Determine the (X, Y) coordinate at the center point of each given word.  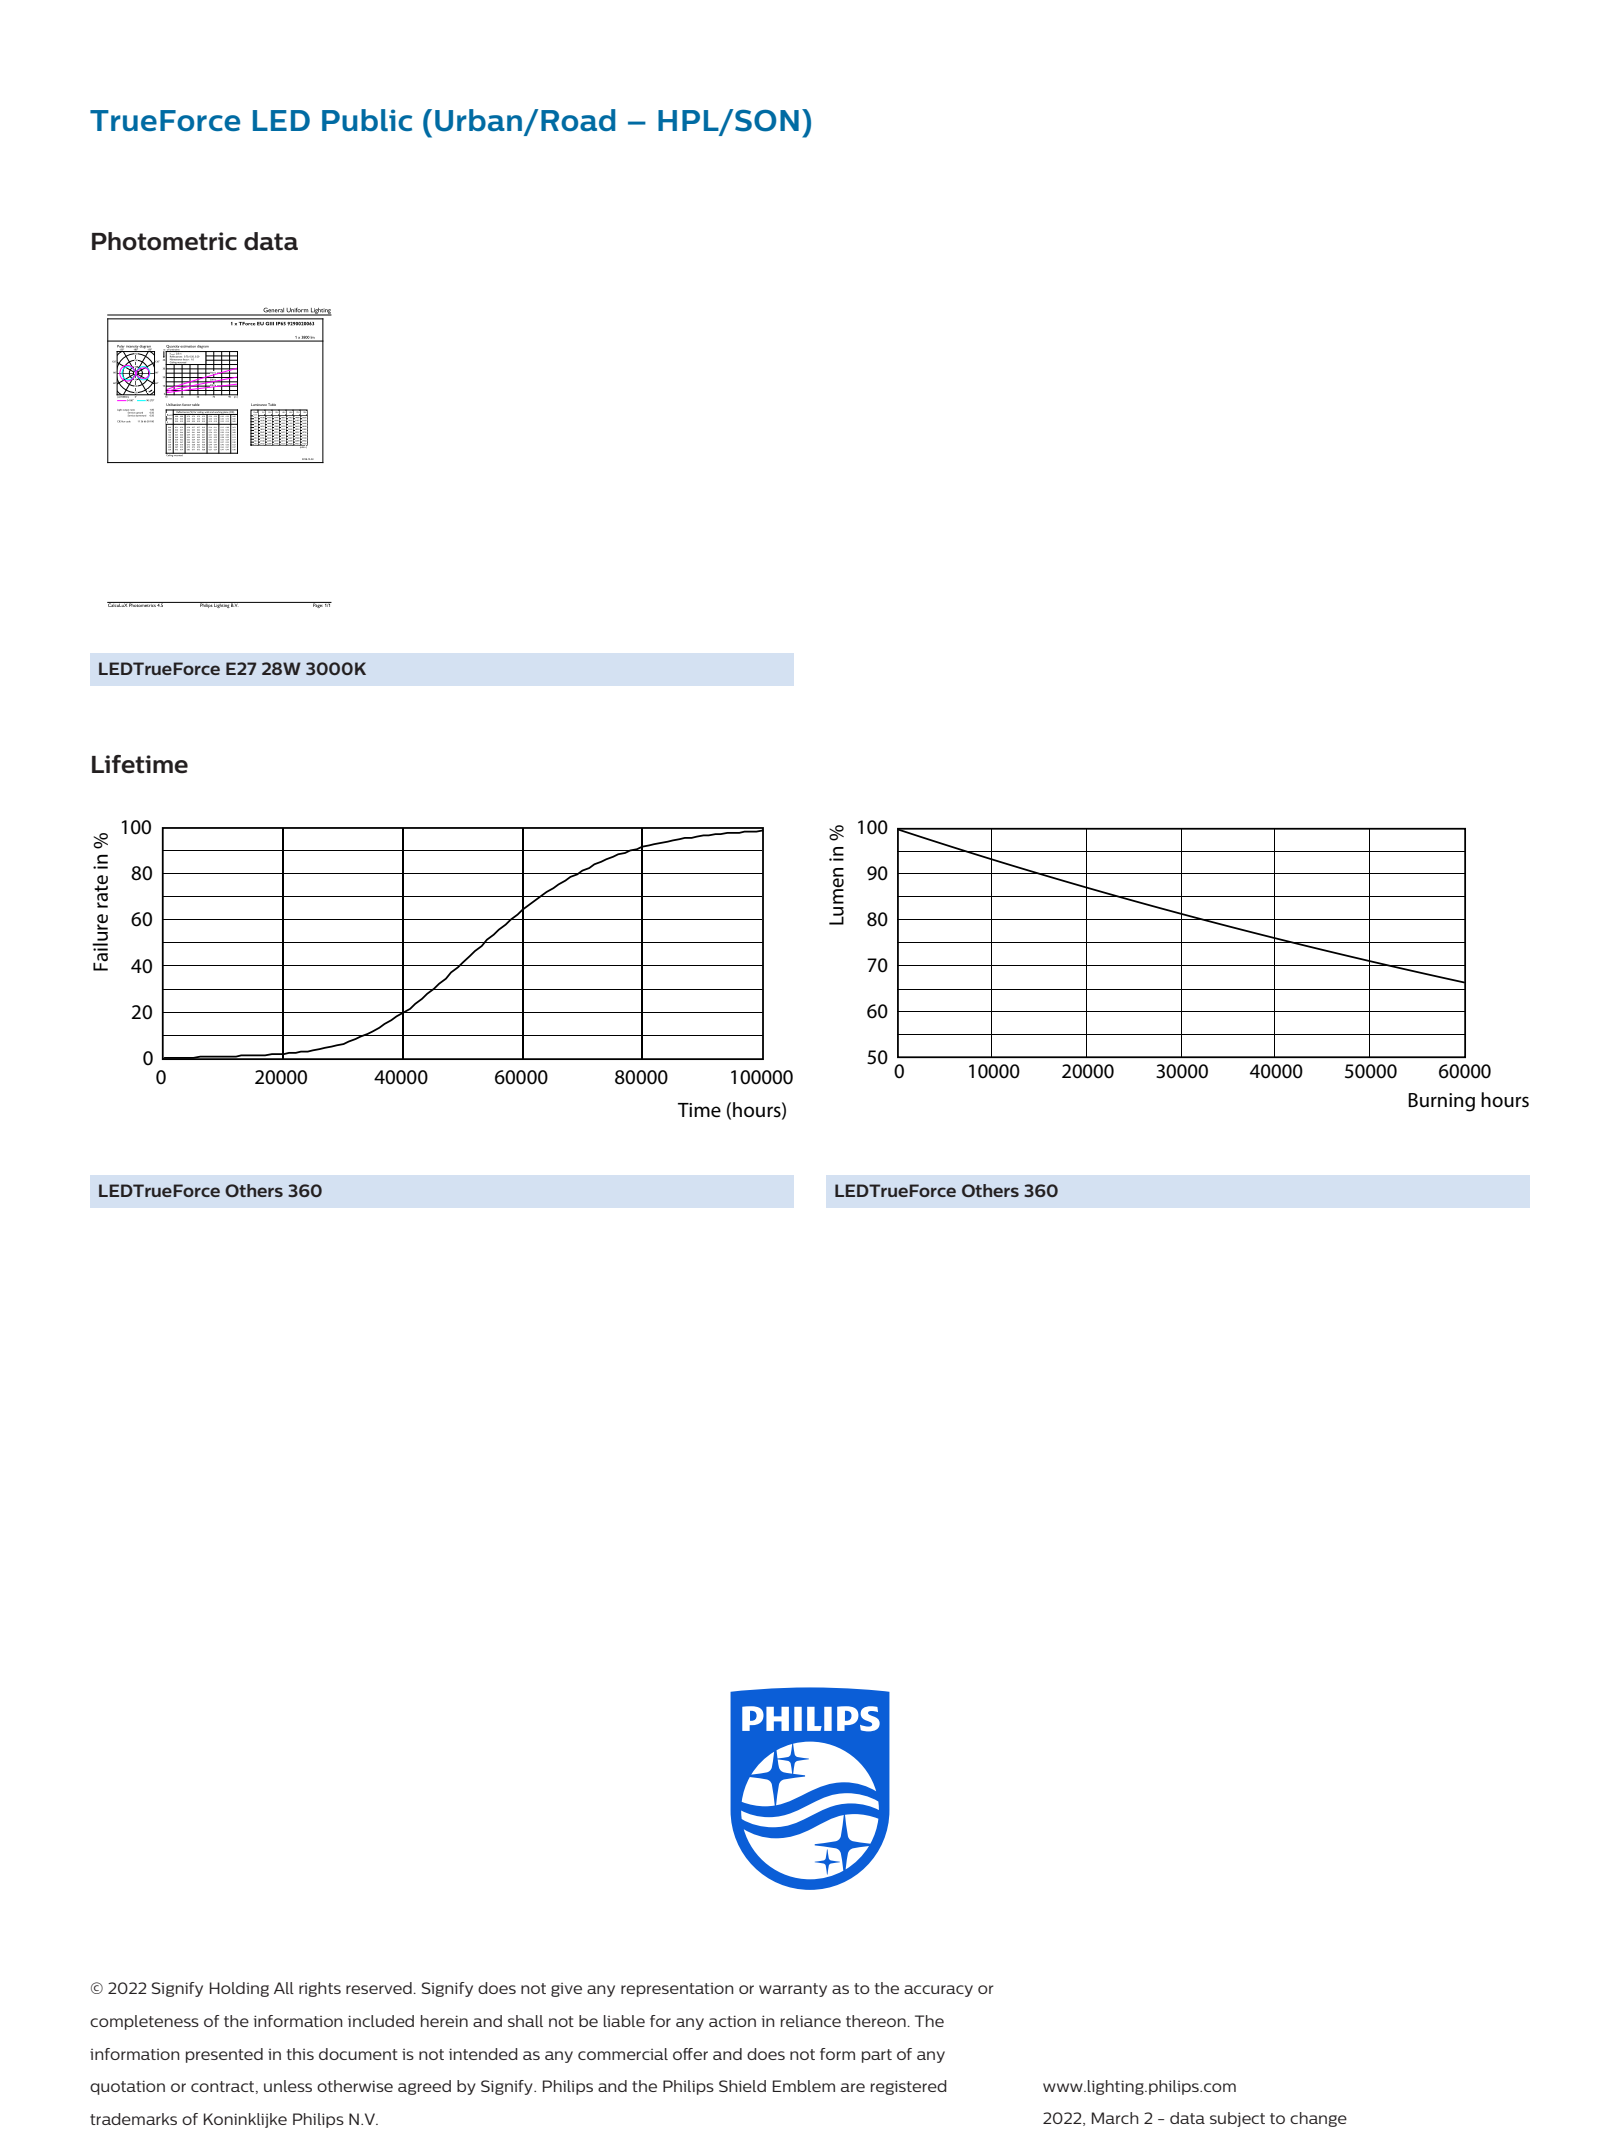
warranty (793, 1990)
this (300, 2054)
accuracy (938, 1991)
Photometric (164, 241)
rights (320, 1989)
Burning (1441, 1102)
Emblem (804, 2086)
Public (367, 120)
